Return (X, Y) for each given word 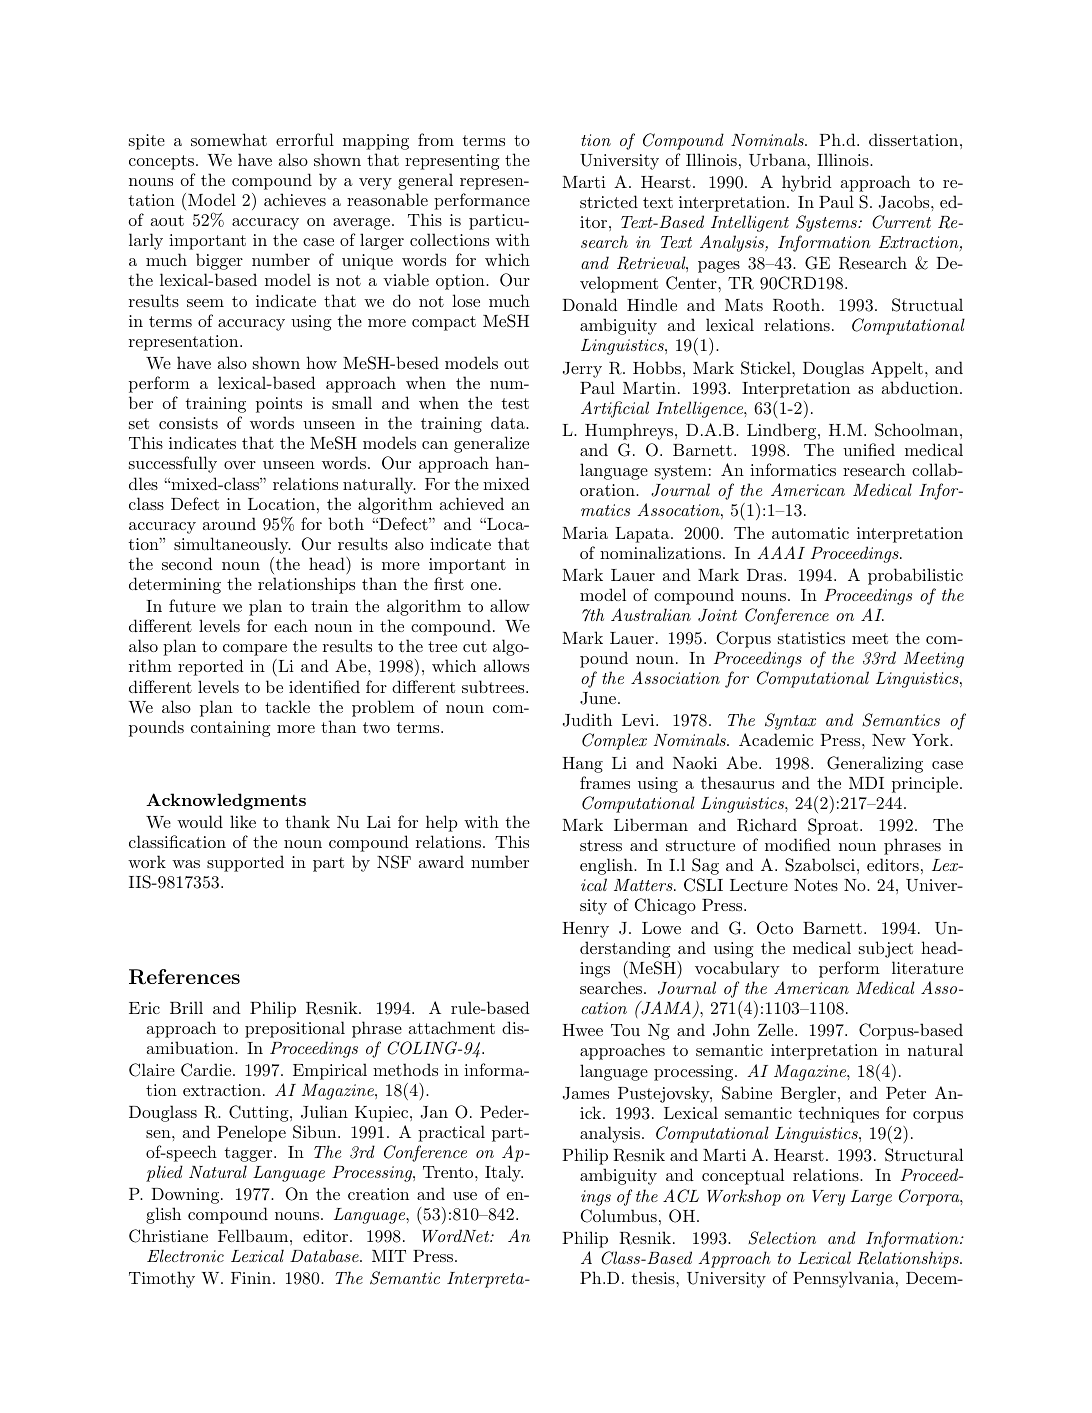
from (436, 139)
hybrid (807, 183)
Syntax (790, 721)
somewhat (229, 139)
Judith (587, 720)
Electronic (185, 1255)
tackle (287, 706)
